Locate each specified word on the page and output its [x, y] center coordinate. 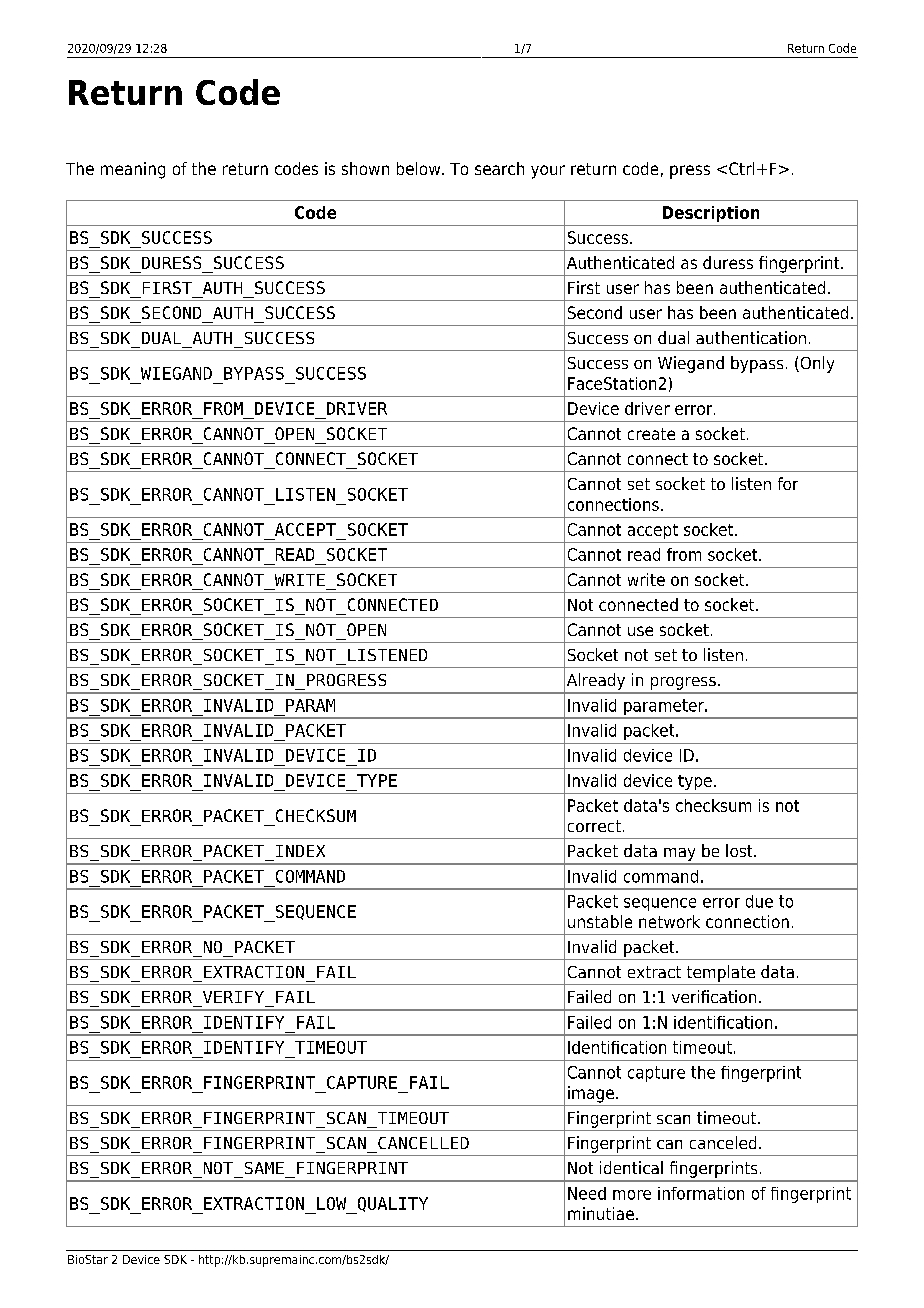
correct [594, 826]
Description [711, 214]
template [721, 973]
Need [587, 1193]
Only [816, 364]
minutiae [601, 1213]
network [669, 921]
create [651, 434]
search [499, 168]
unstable [600, 921]
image [591, 1094]
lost [740, 850]
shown [365, 168]
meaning [133, 170]
